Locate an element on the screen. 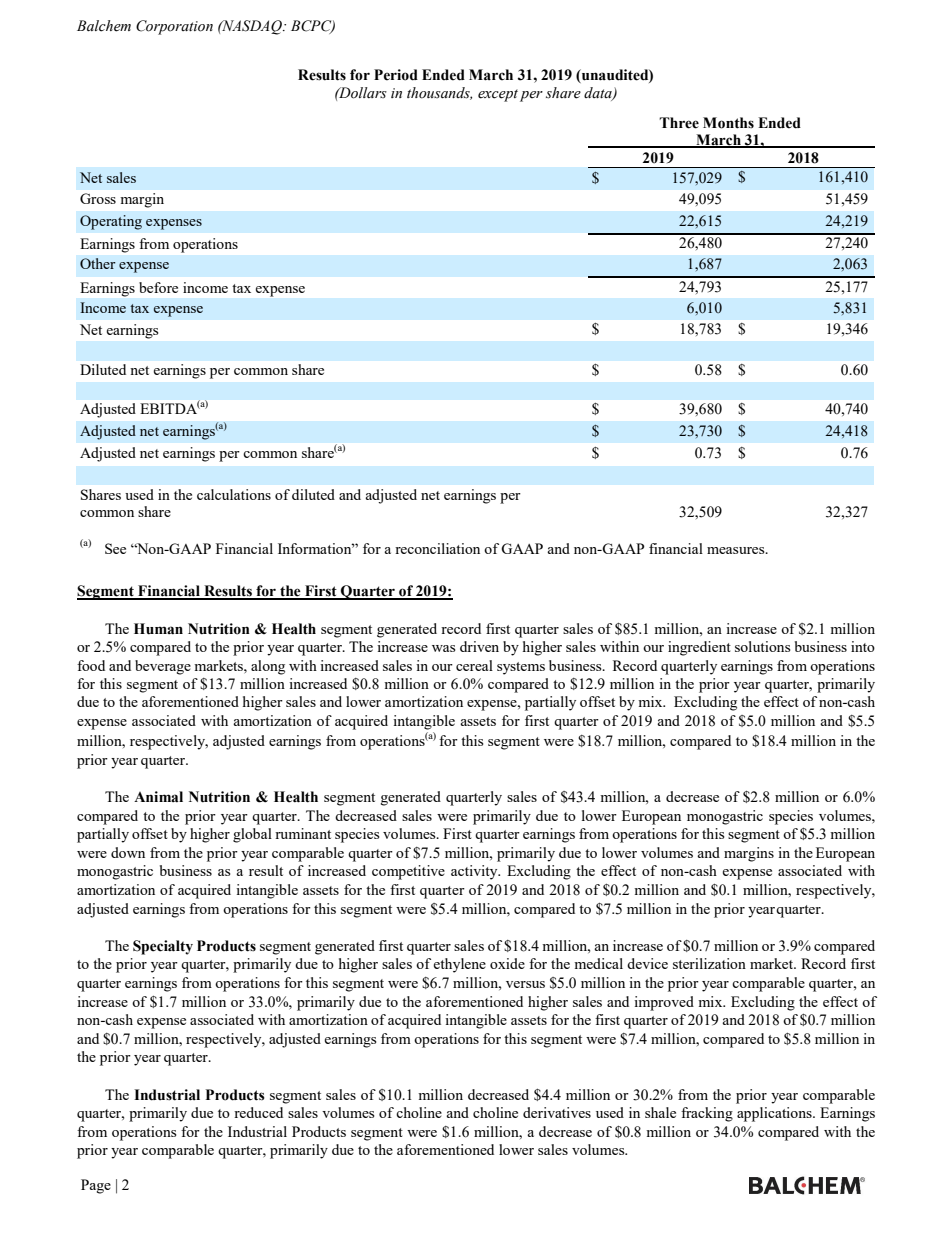 Image resolution: width=952 pixels, height=1233 pixels. Three is located at coordinates (679, 123).
